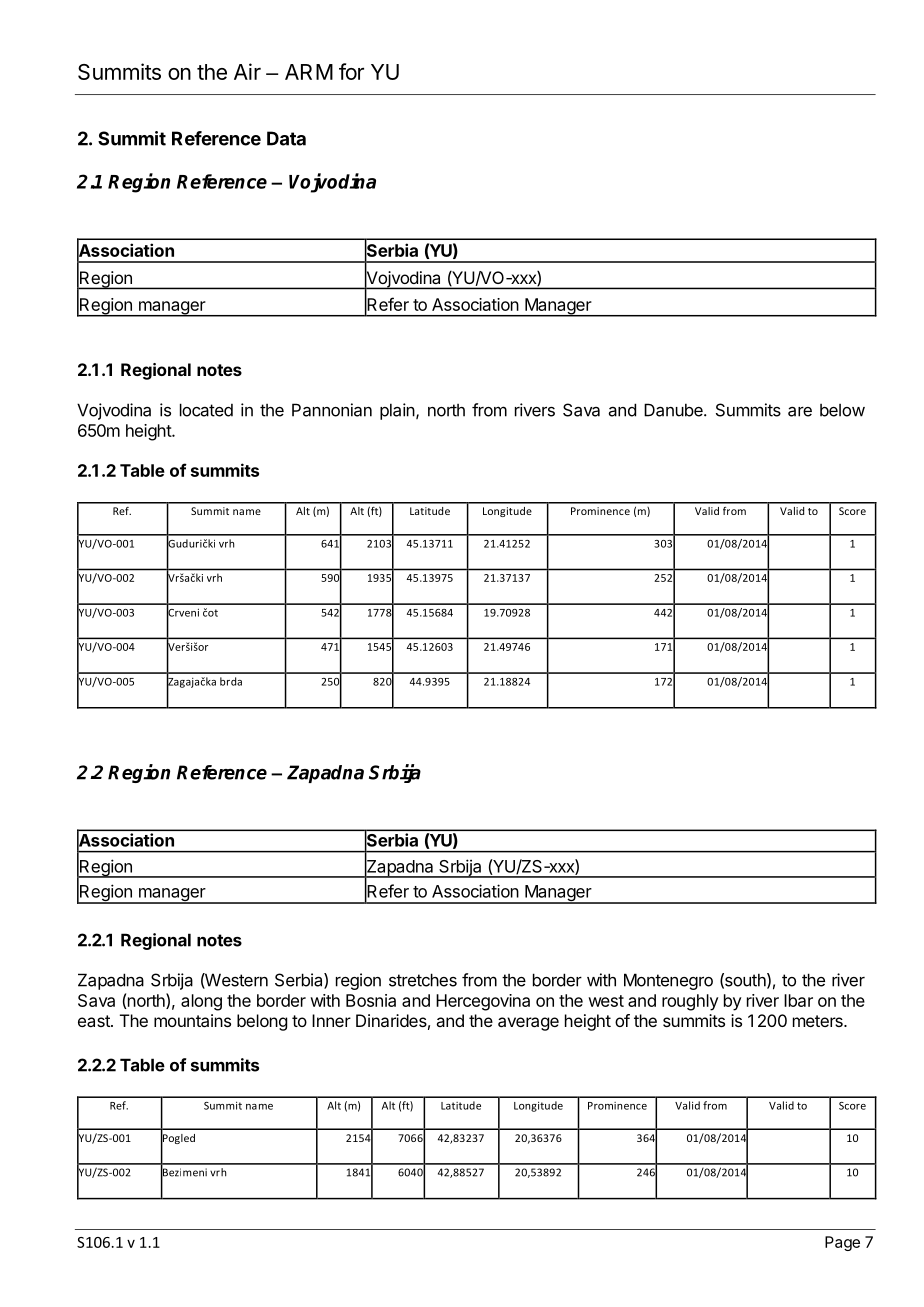 This image has width=924, height=1307. I want to click on located, so click(206, 410).
